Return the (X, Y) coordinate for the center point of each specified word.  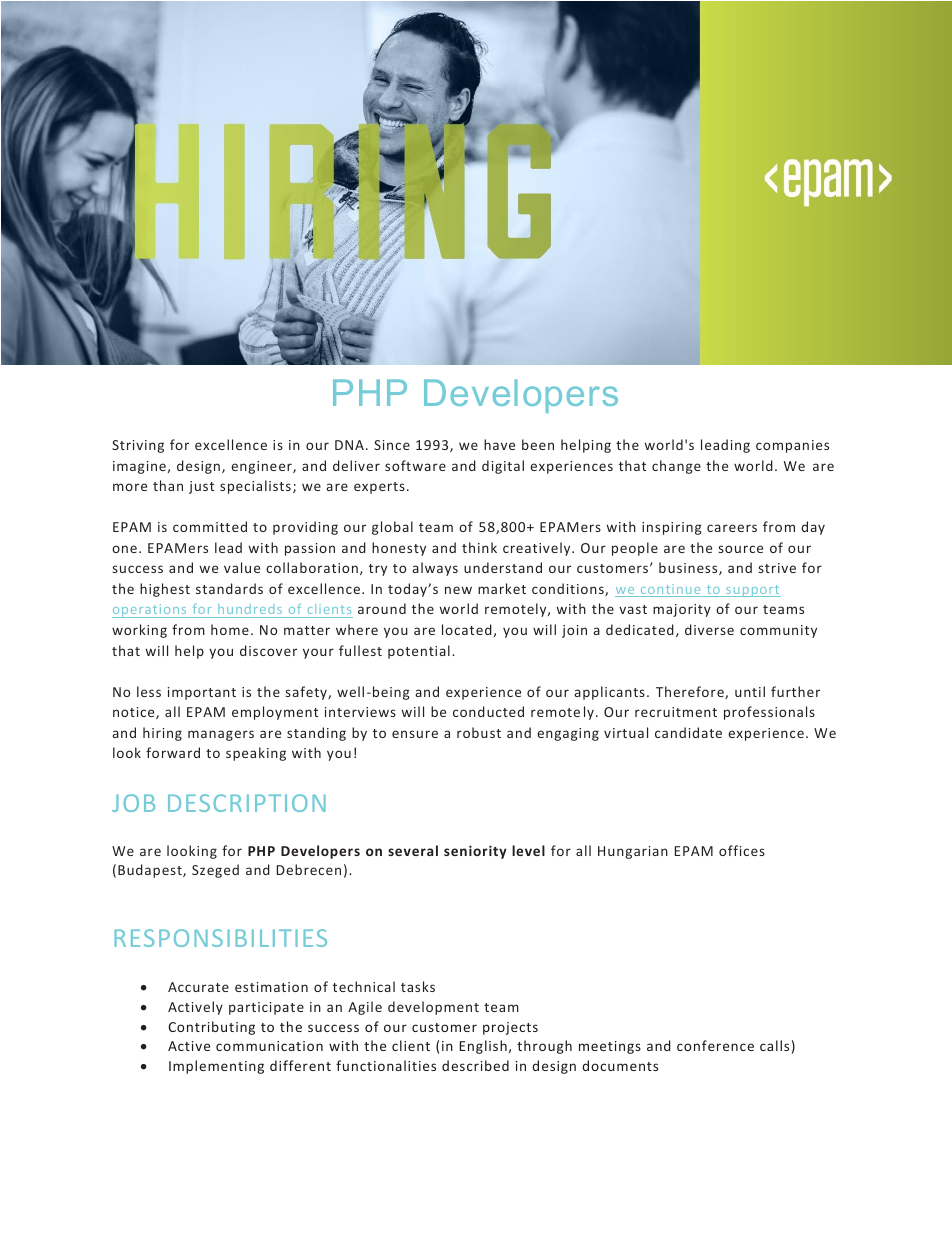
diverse (709, 629)
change (676, 467)
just (201, 487)
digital (503, 467)
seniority (475, 852)
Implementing (216, 1067)
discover (268, 650)
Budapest (151, 871)
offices (742, 850)
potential (419, 652)
